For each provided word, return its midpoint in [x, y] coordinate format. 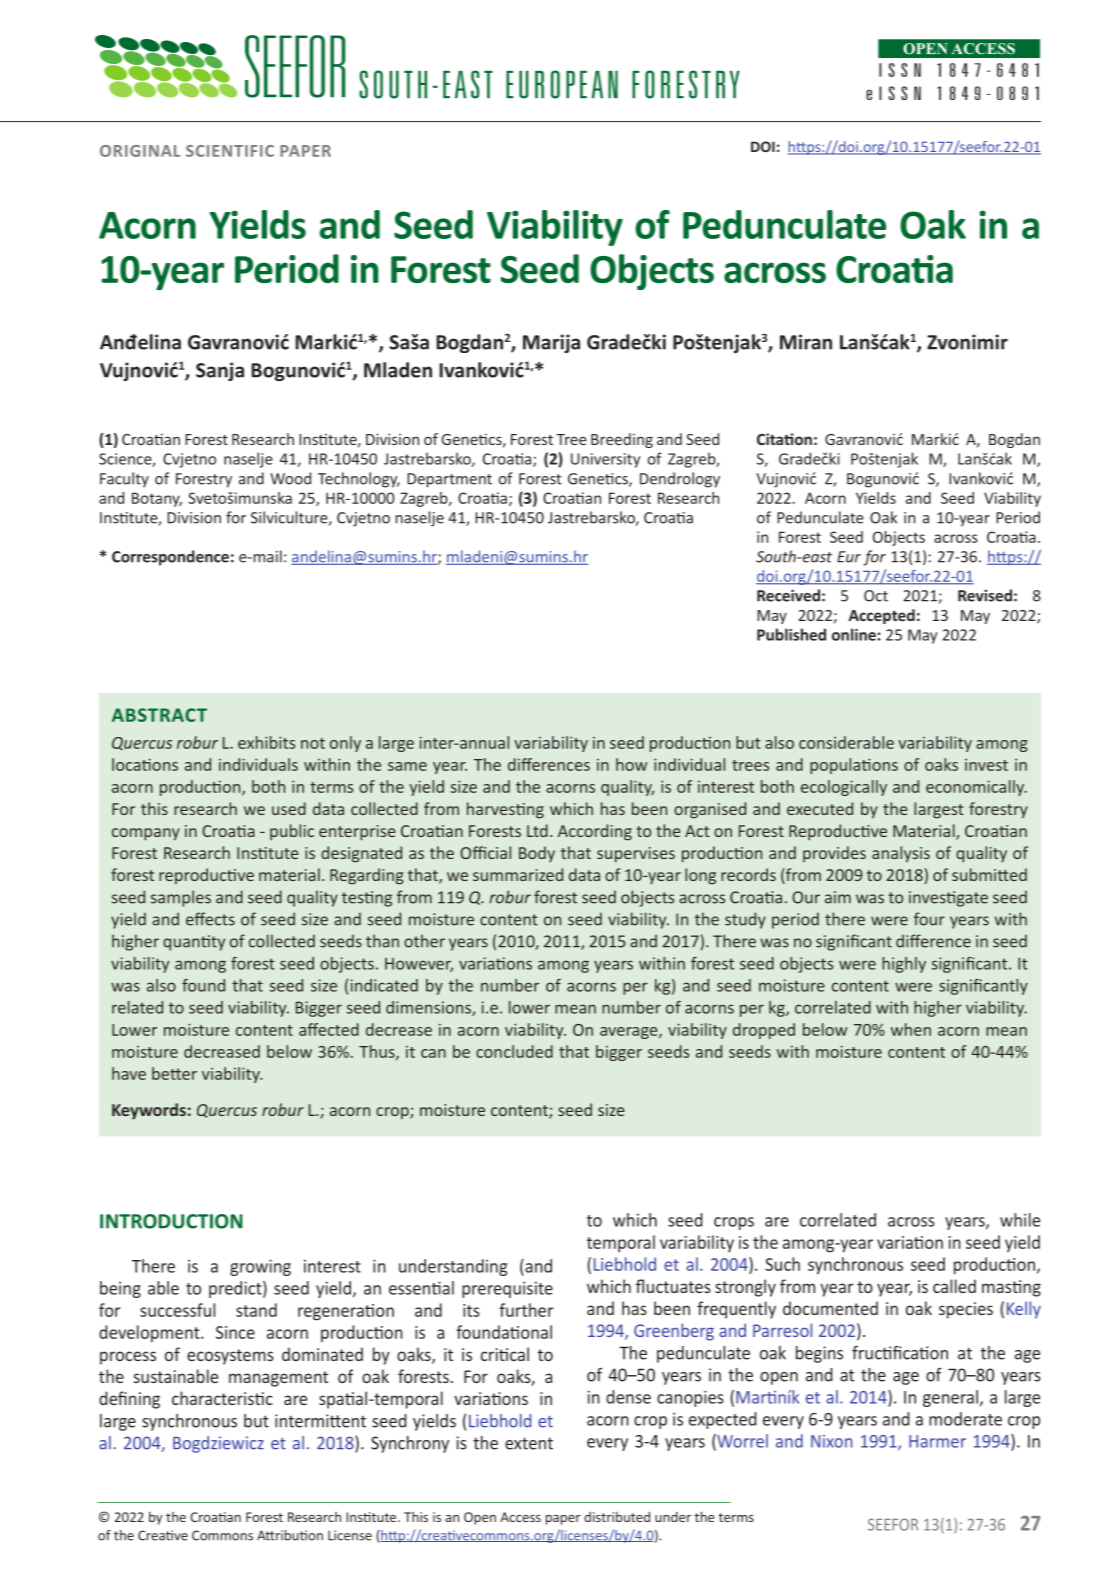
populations [854, 766]
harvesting [505, 810]
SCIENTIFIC [230, 151]
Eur [849, 557]
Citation [784, 439]
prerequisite [507, 1289]
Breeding [622, 440]
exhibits [266, 742]
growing [260, 1267]
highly [904, 965]
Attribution [290, 1535]
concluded [514, 1051]
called [954, 1286]
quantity [194, 943]
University [605, 460]
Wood [290, 478]
